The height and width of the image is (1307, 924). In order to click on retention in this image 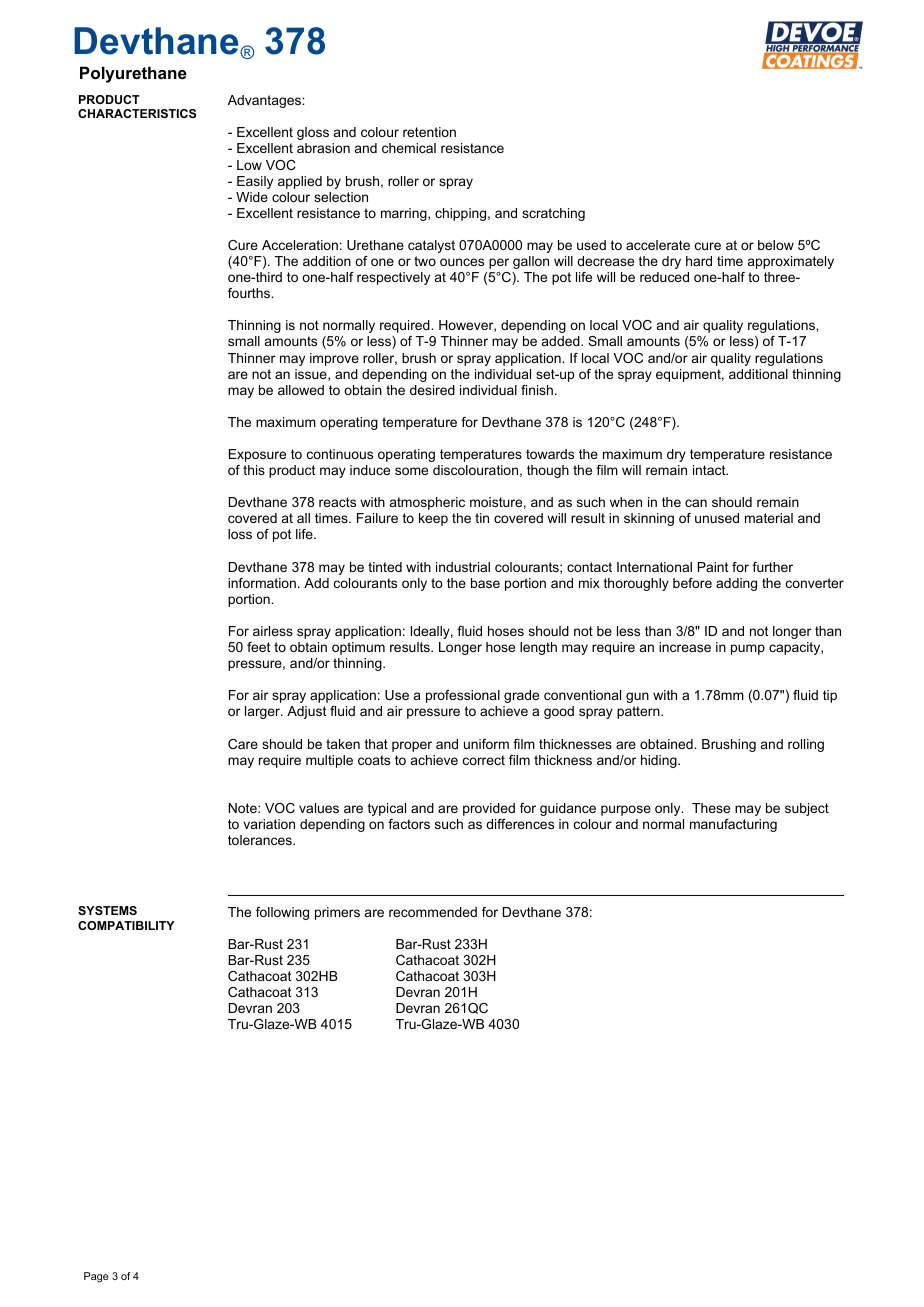, I will do `click(429, 132)`.
